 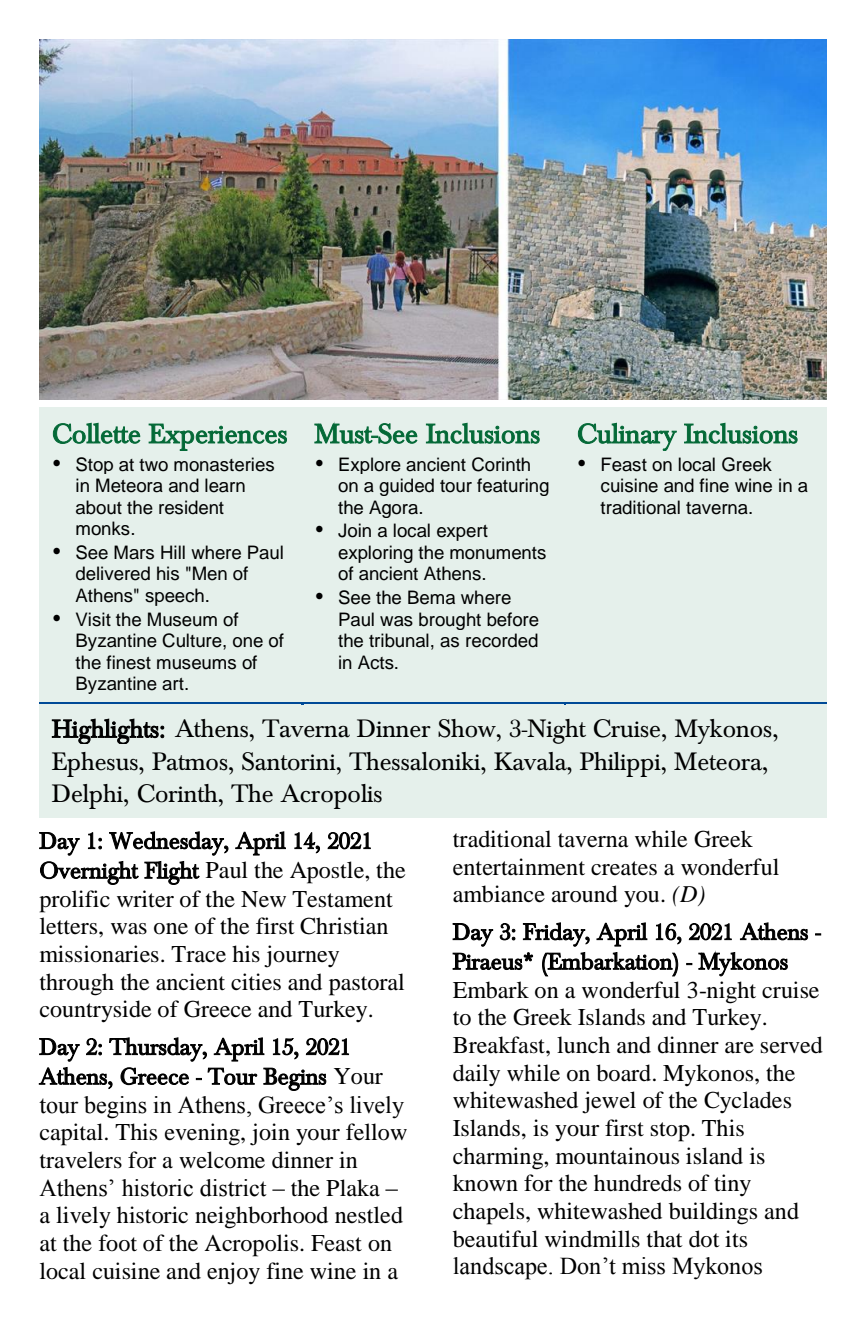 I want to click on daily, so click(x=476, y=1075).
